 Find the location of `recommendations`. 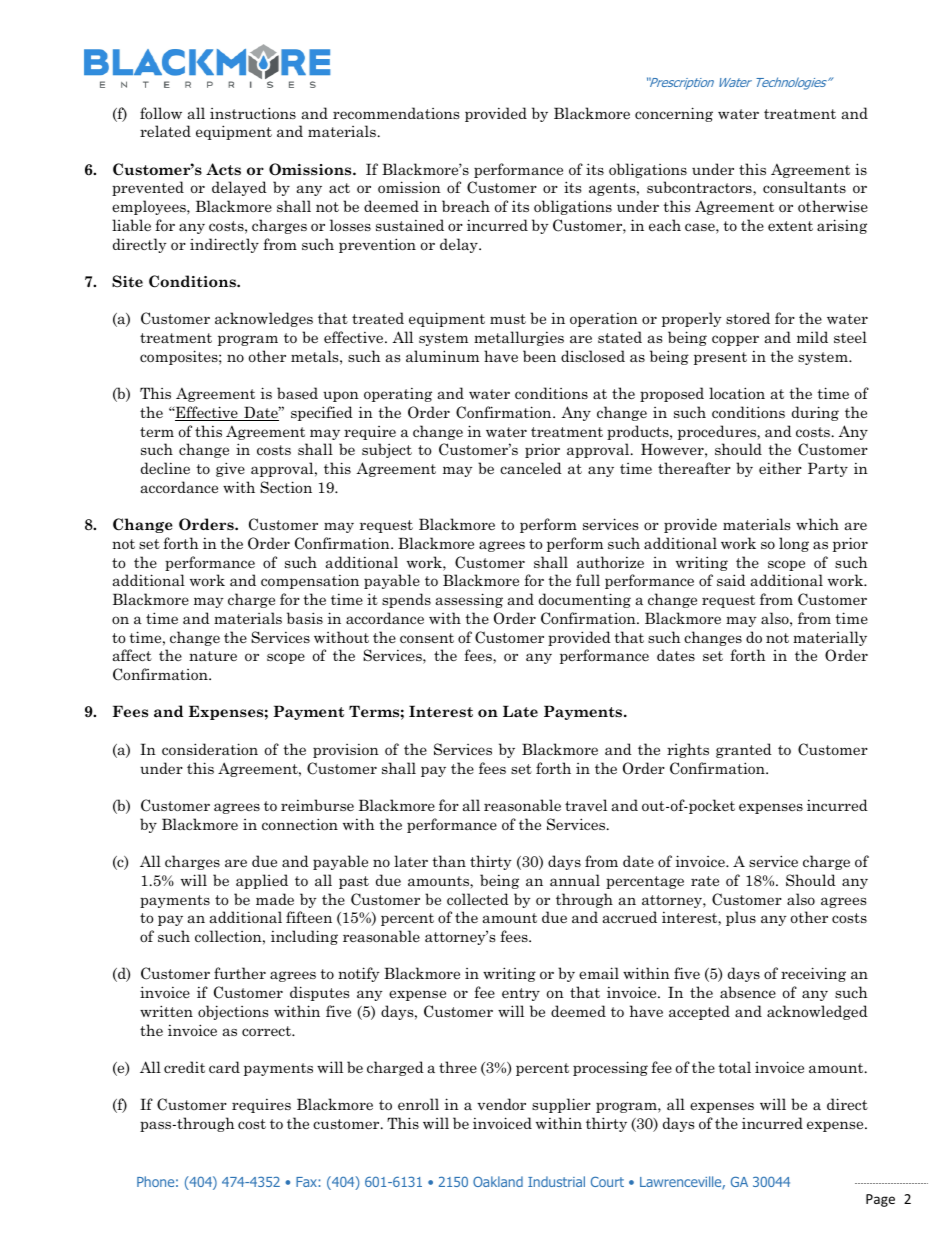

recommendations is located at coordinates (396, 113).
